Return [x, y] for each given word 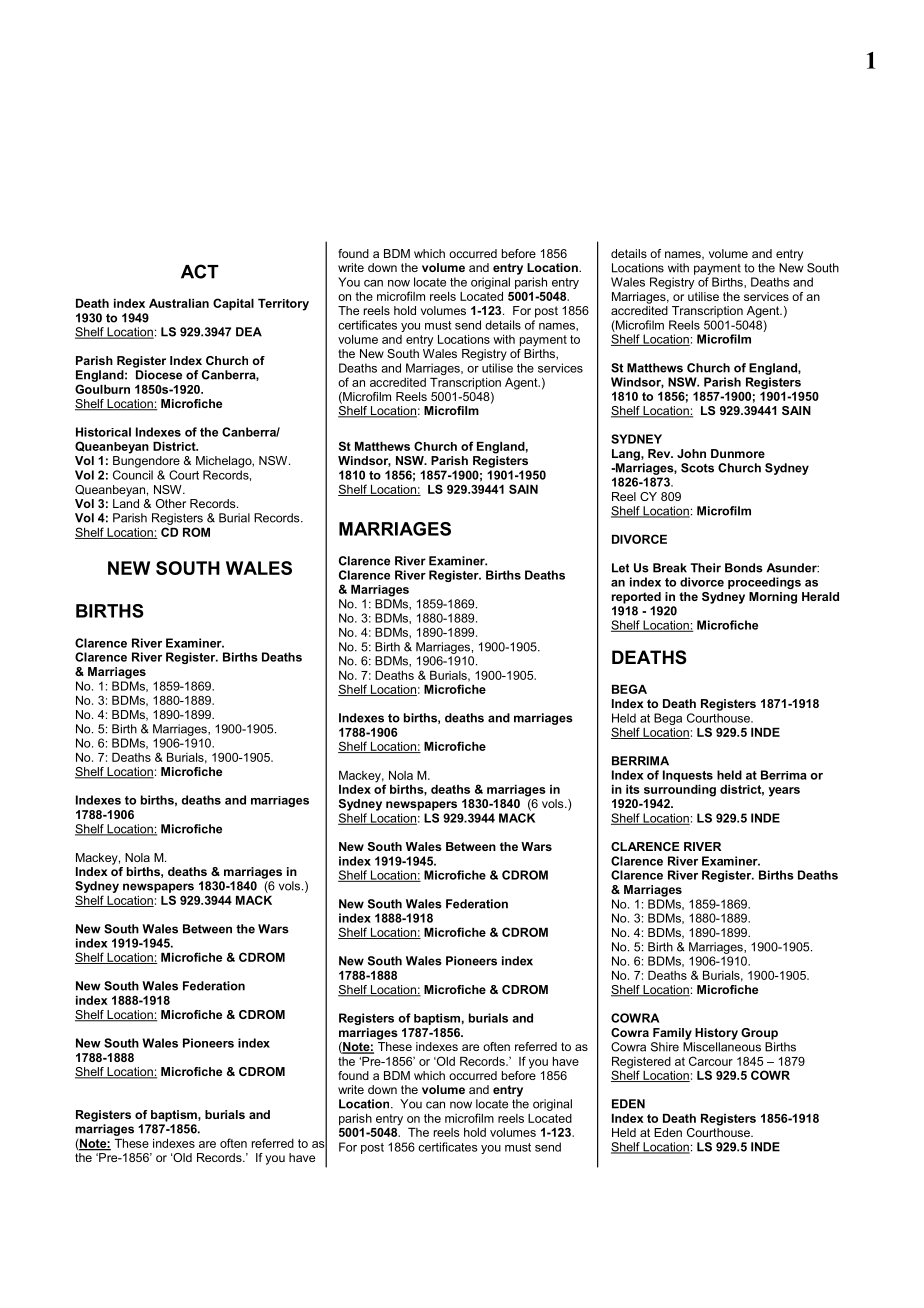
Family [672, 1034]
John [691, 453]
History [716, 1034]
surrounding [680, 791]
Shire [665, 1047]
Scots [697, 468]
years [784, 792]
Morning [773, 598]
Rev [660, 453]
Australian [179, 303]
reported [636, 598]
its [633, 789]
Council [133, 475]
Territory [283, 305]
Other [171, 503]
